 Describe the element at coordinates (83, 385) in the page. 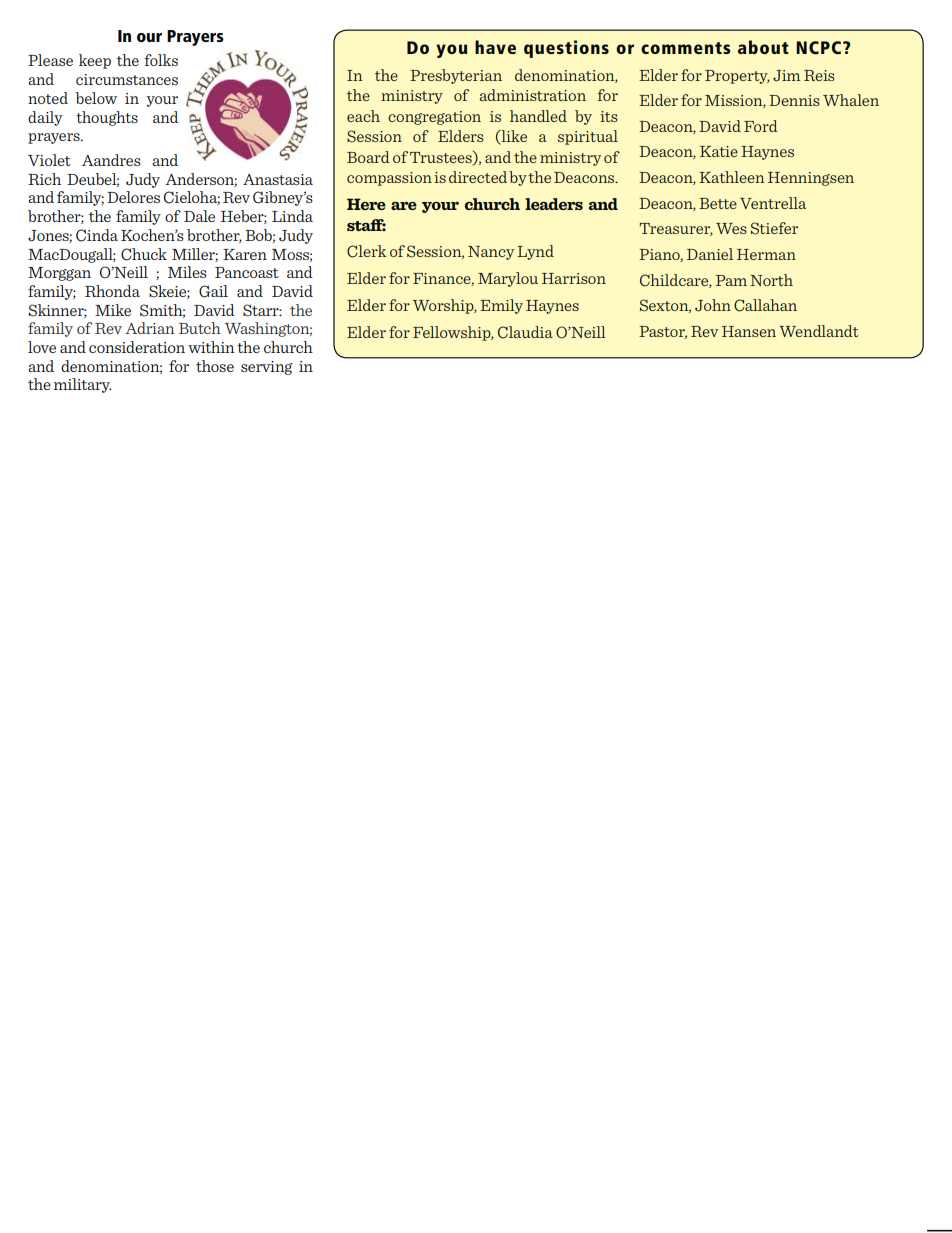

I see `military` at that location.
